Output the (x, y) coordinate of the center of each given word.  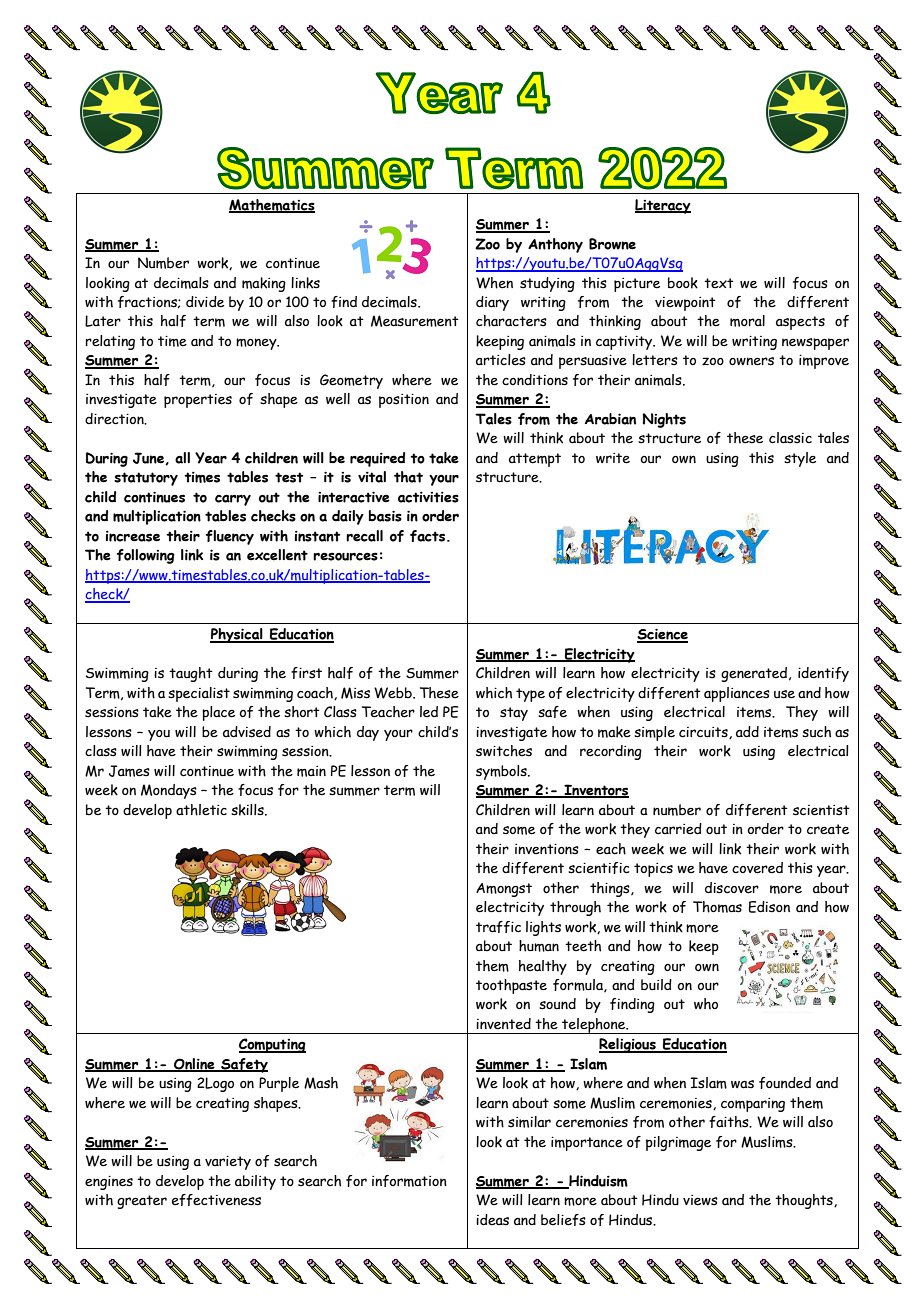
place (218, 713)
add (747, 732)
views (700, 1200)
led (429, 712)
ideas (492, 1220)
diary (492, 303)
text (719, 283)
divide (205, 302)
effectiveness (216, 1200)
